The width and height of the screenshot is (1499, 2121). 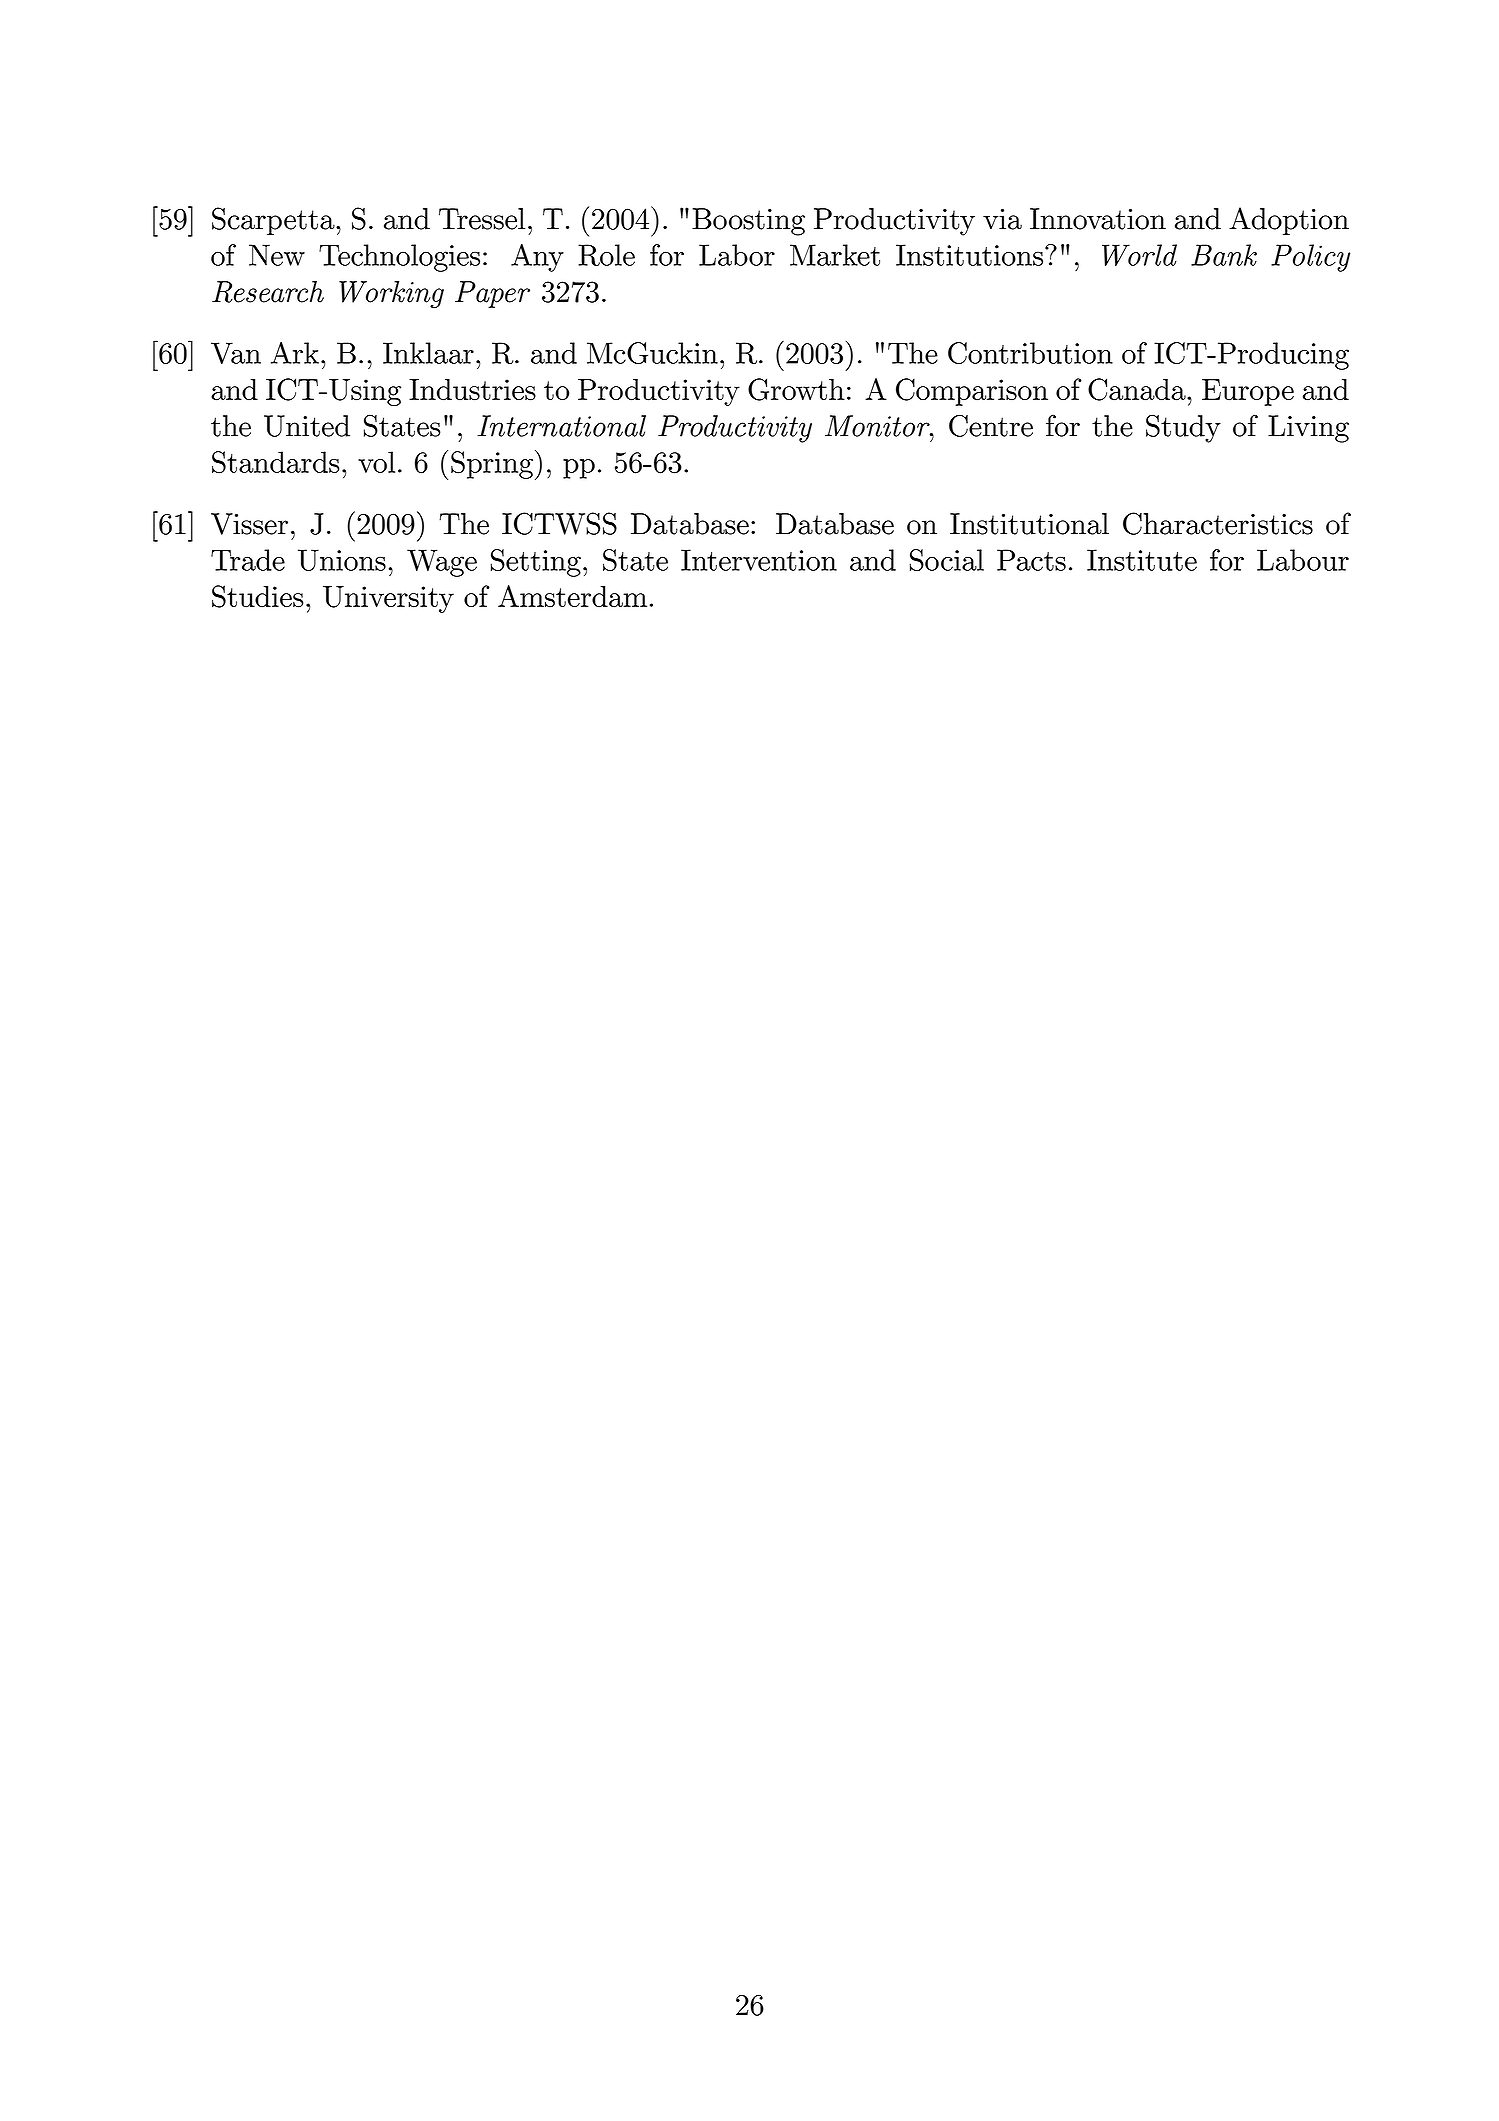 What do you see at coordinates (388, 599) in the screenshot?
I see `University` at bounding box center [388, 599].
